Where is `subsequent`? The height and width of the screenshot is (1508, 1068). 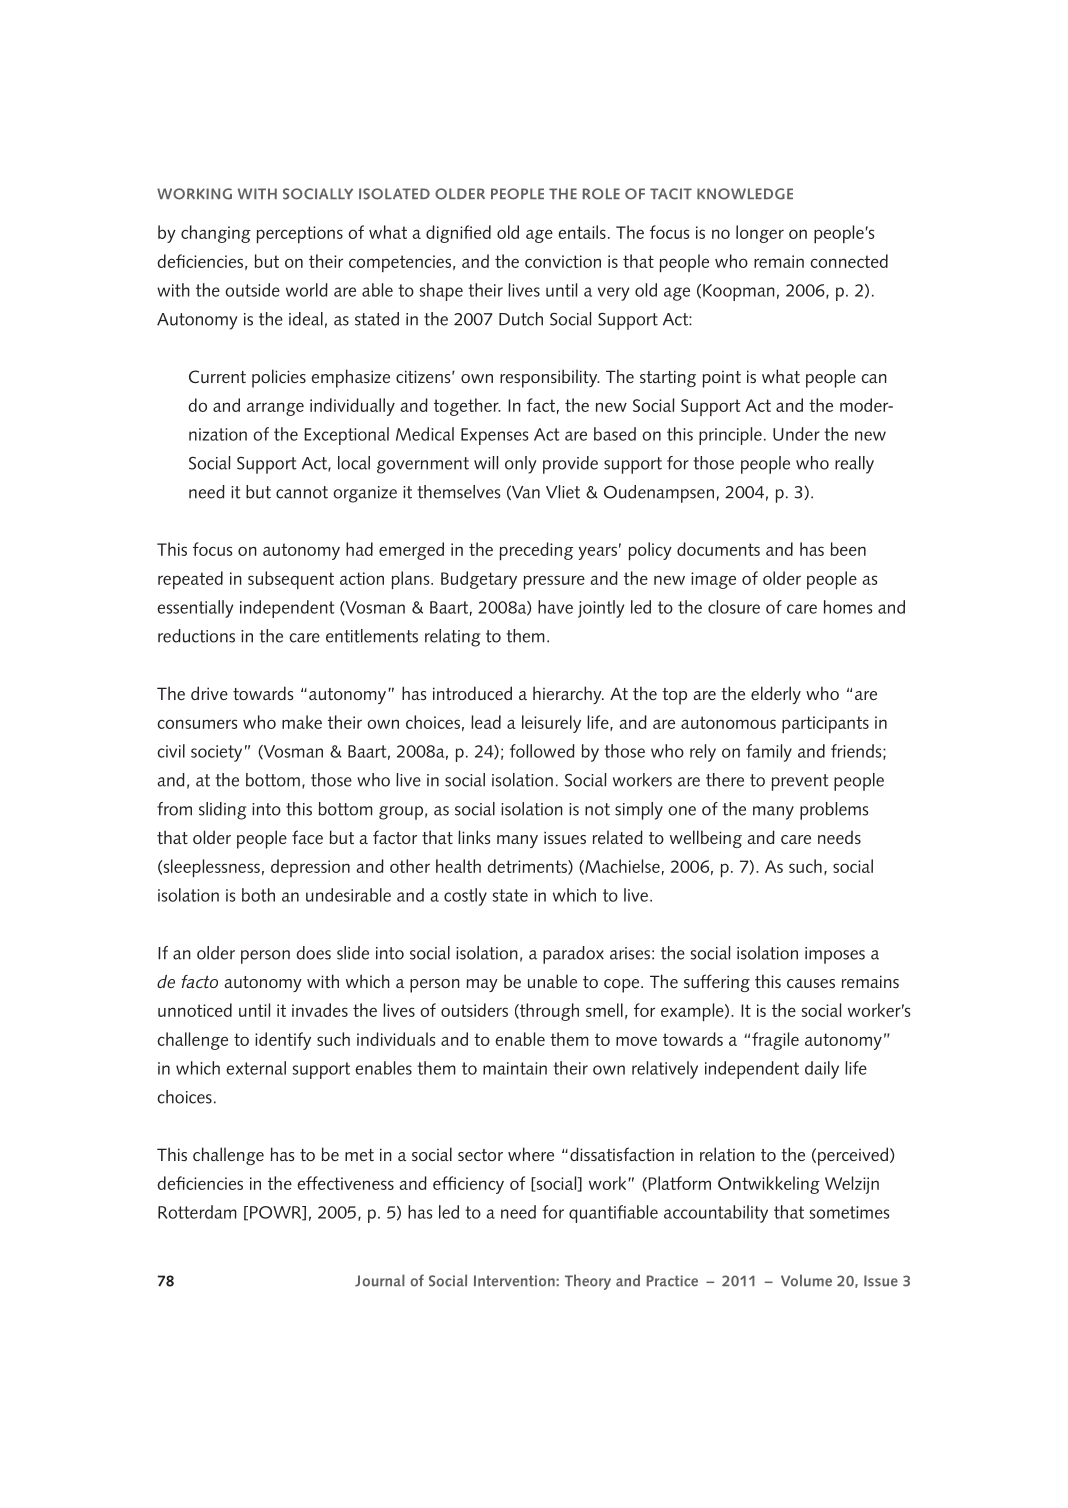
subsequent is located at coordinates (291, 580).
